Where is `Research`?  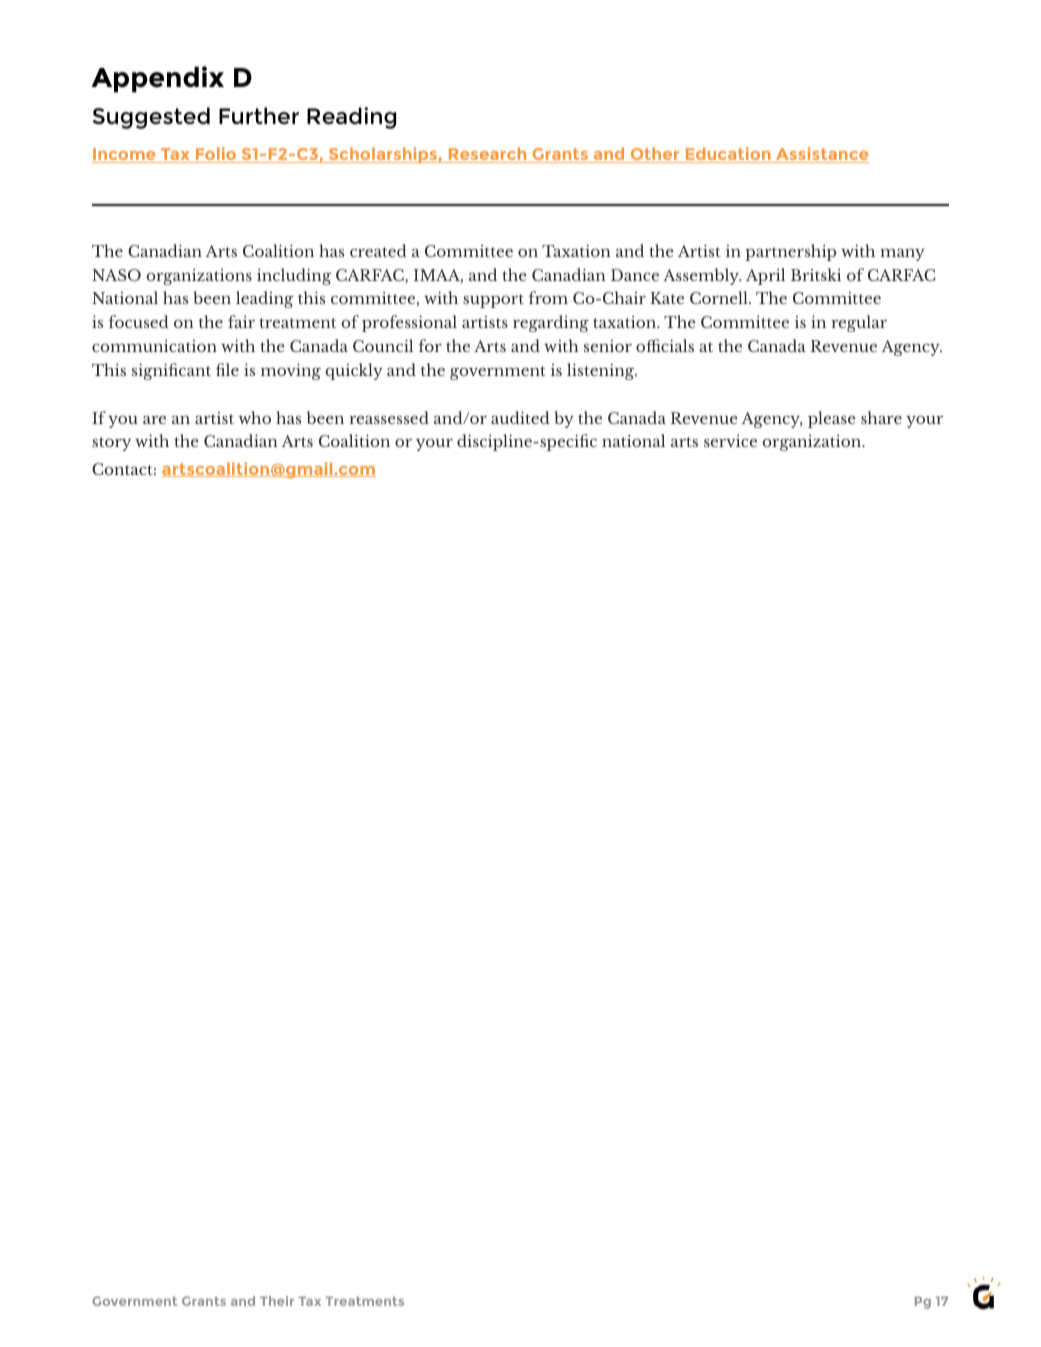 Research is located at coordinates (487, 155).
